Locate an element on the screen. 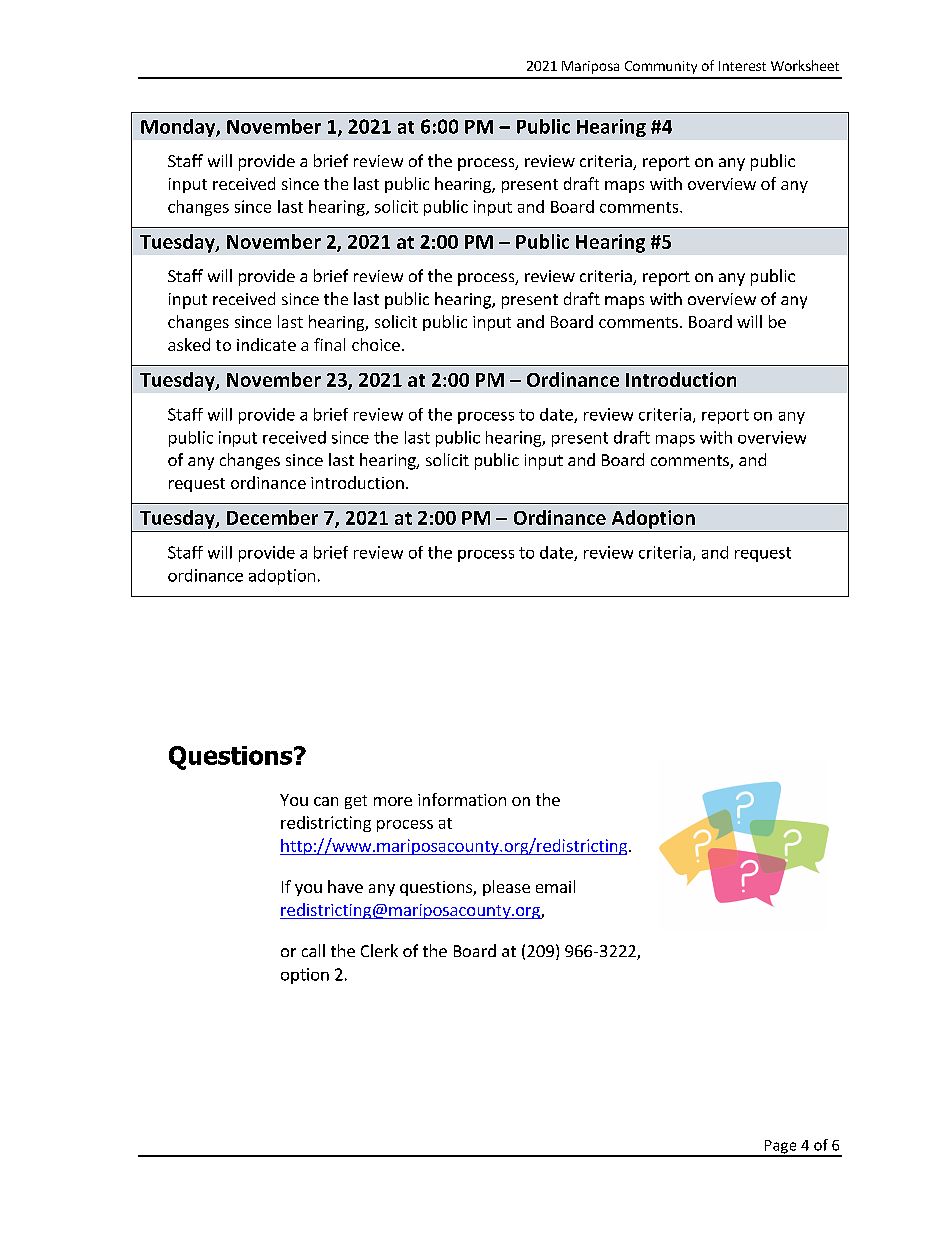  Interest is located at coordinates (742, 66).
